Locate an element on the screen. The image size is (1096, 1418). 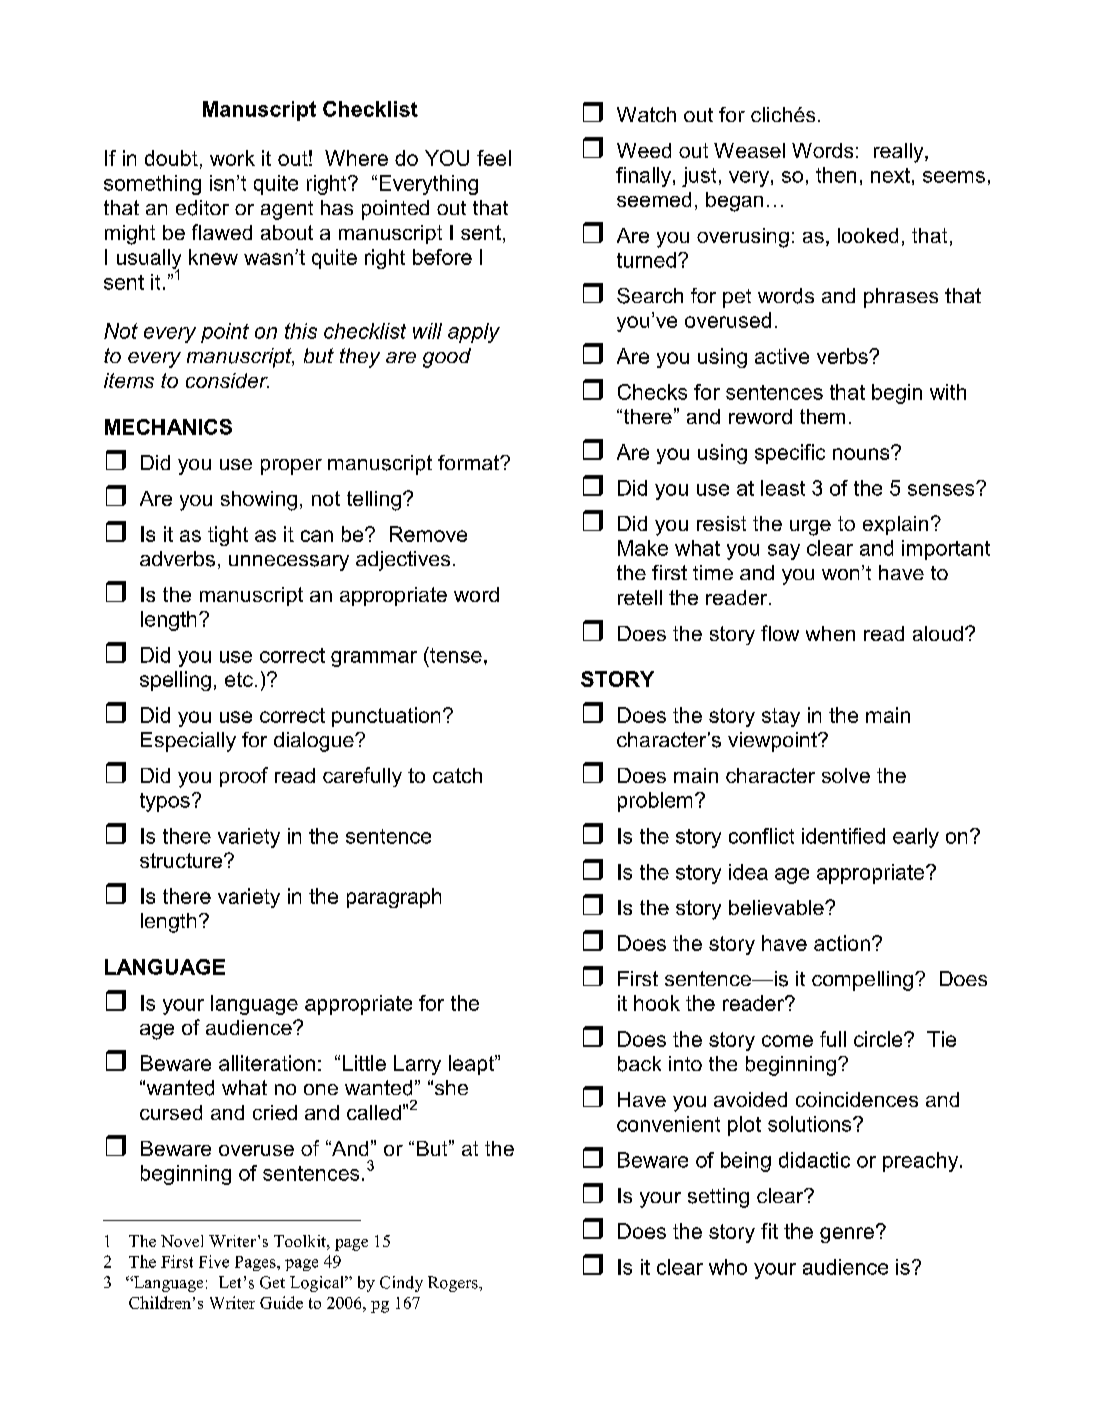
Five is located at coordinates (214, 1261).
